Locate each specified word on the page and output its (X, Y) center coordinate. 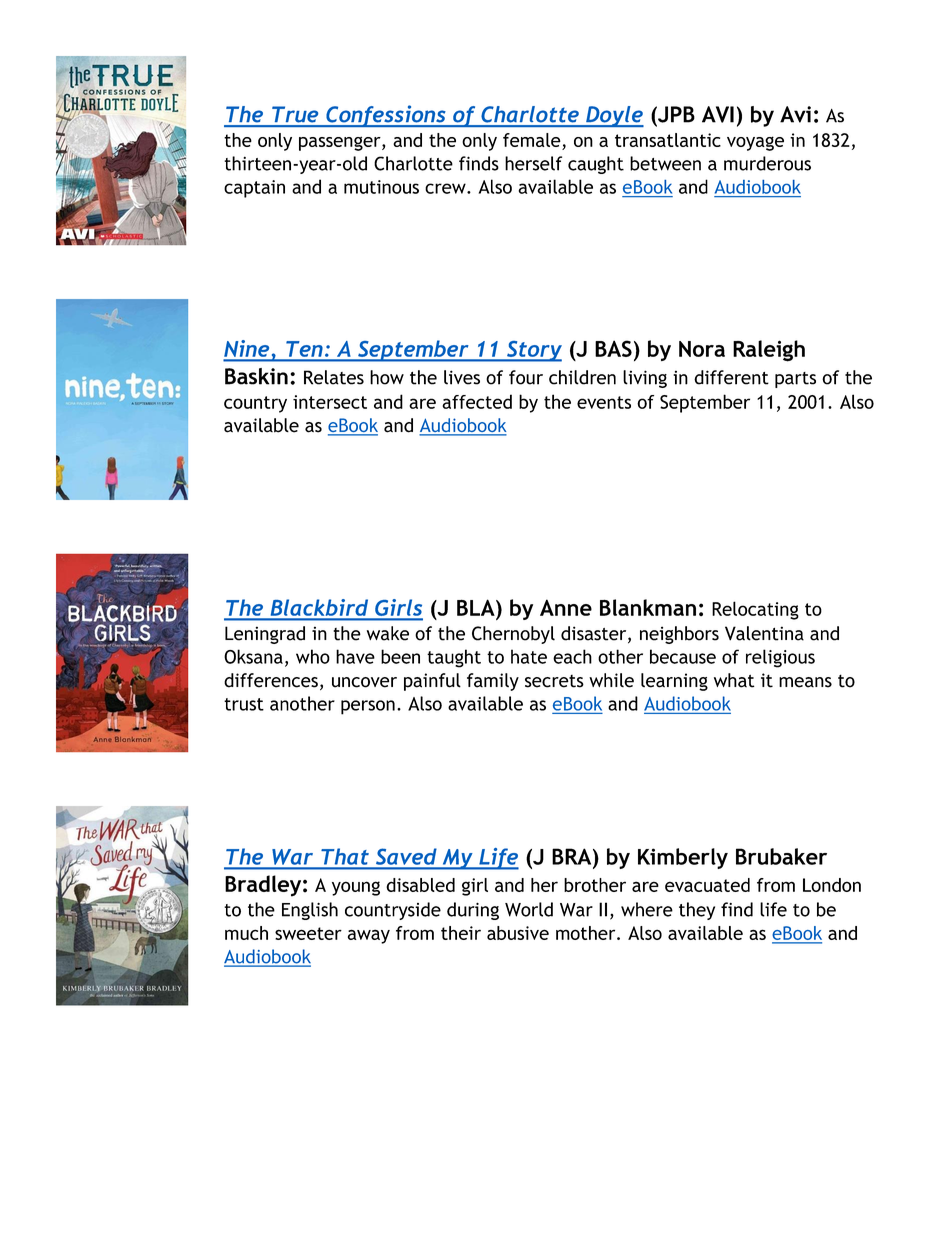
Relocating (755, 610)
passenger (341, 143)
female (533, 141)
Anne (566, 607)
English (310, 911)
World (529, 909)
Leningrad (265, 635)
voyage (755, 143)
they (697, 911)
